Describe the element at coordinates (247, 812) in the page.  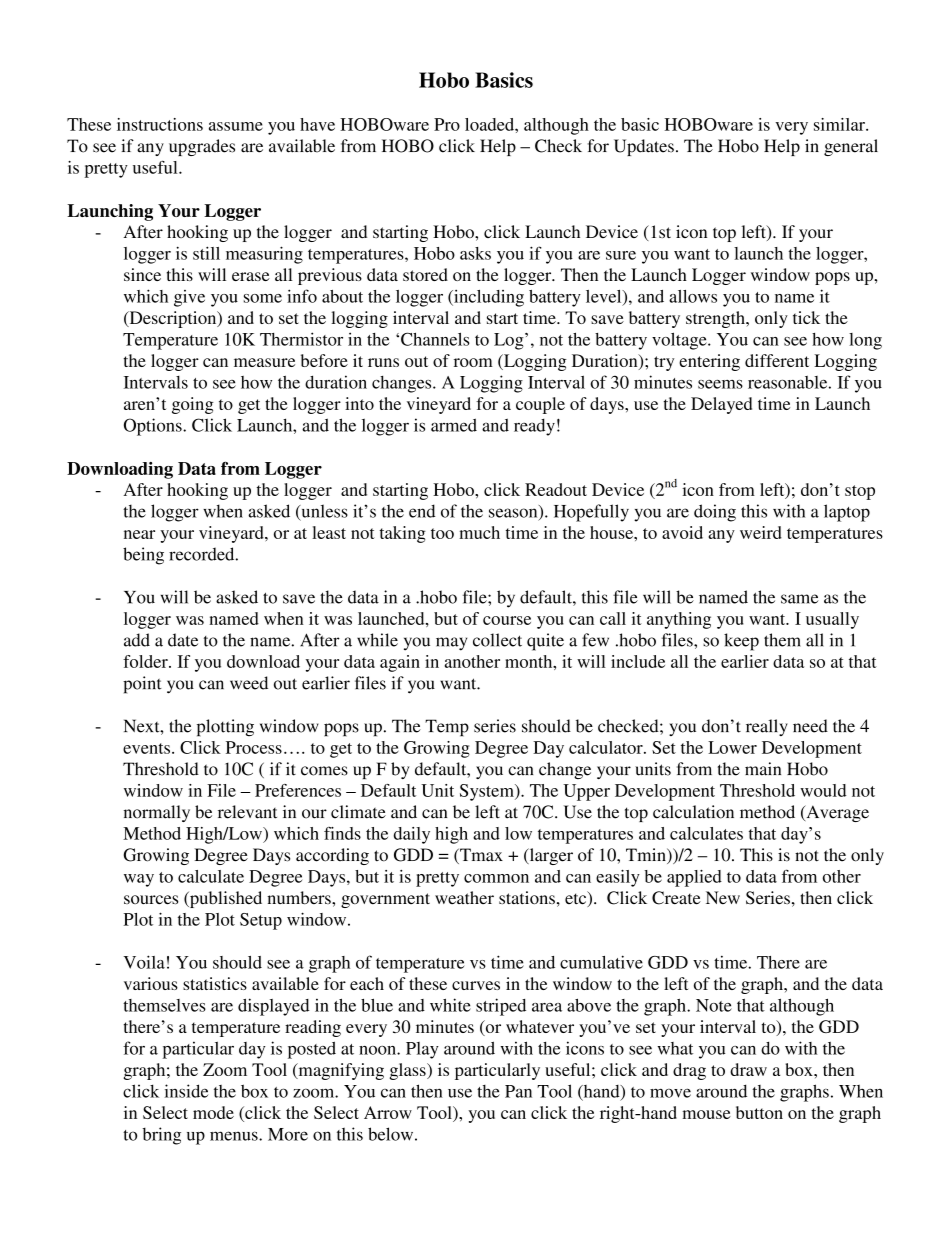
I see `relevant` at that location.
